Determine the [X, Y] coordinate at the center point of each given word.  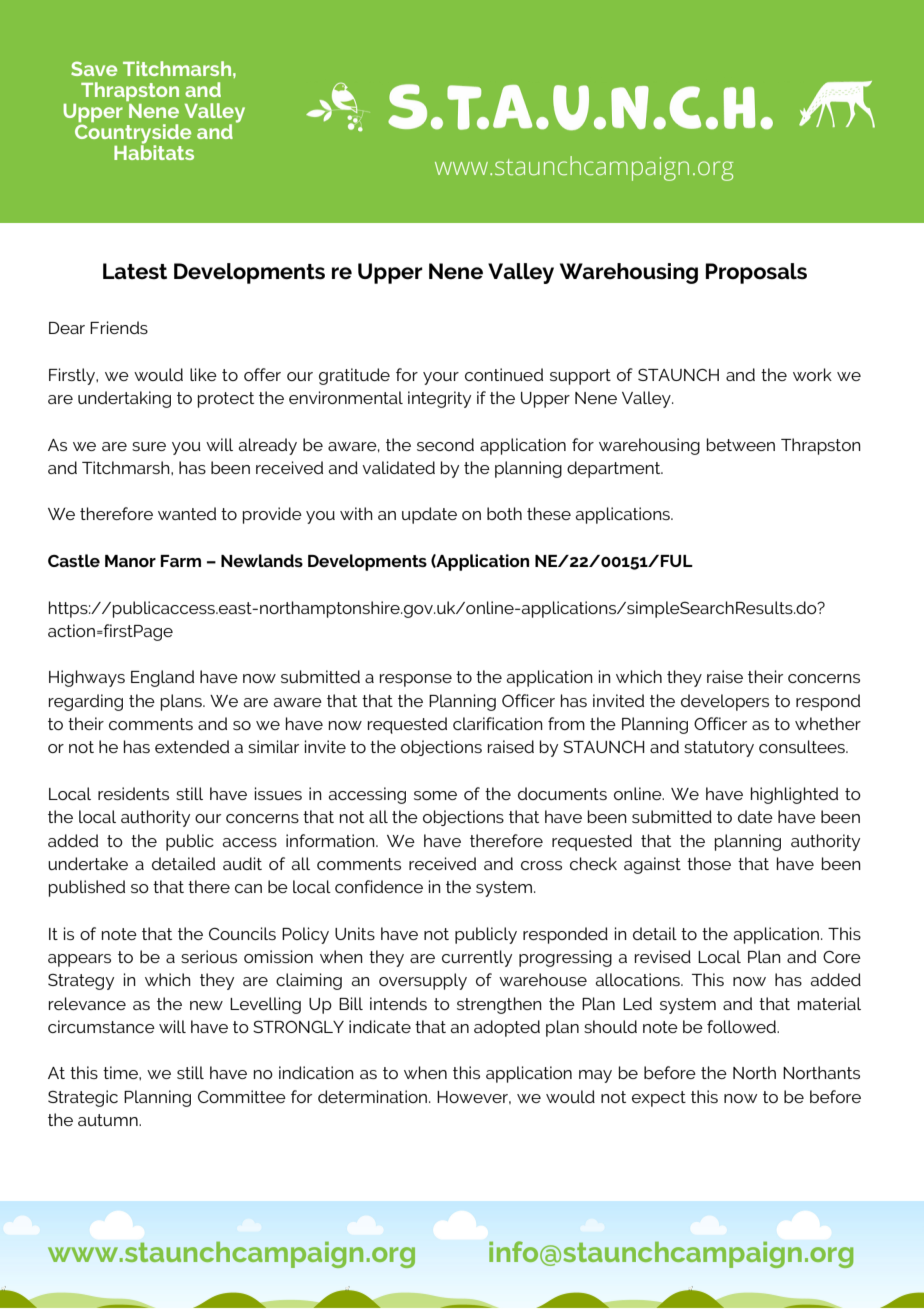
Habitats [154, 151]
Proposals [756, 273]
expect [659, 1099]
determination [372, 1096]
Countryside [133, 135]
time [121, 1072]
